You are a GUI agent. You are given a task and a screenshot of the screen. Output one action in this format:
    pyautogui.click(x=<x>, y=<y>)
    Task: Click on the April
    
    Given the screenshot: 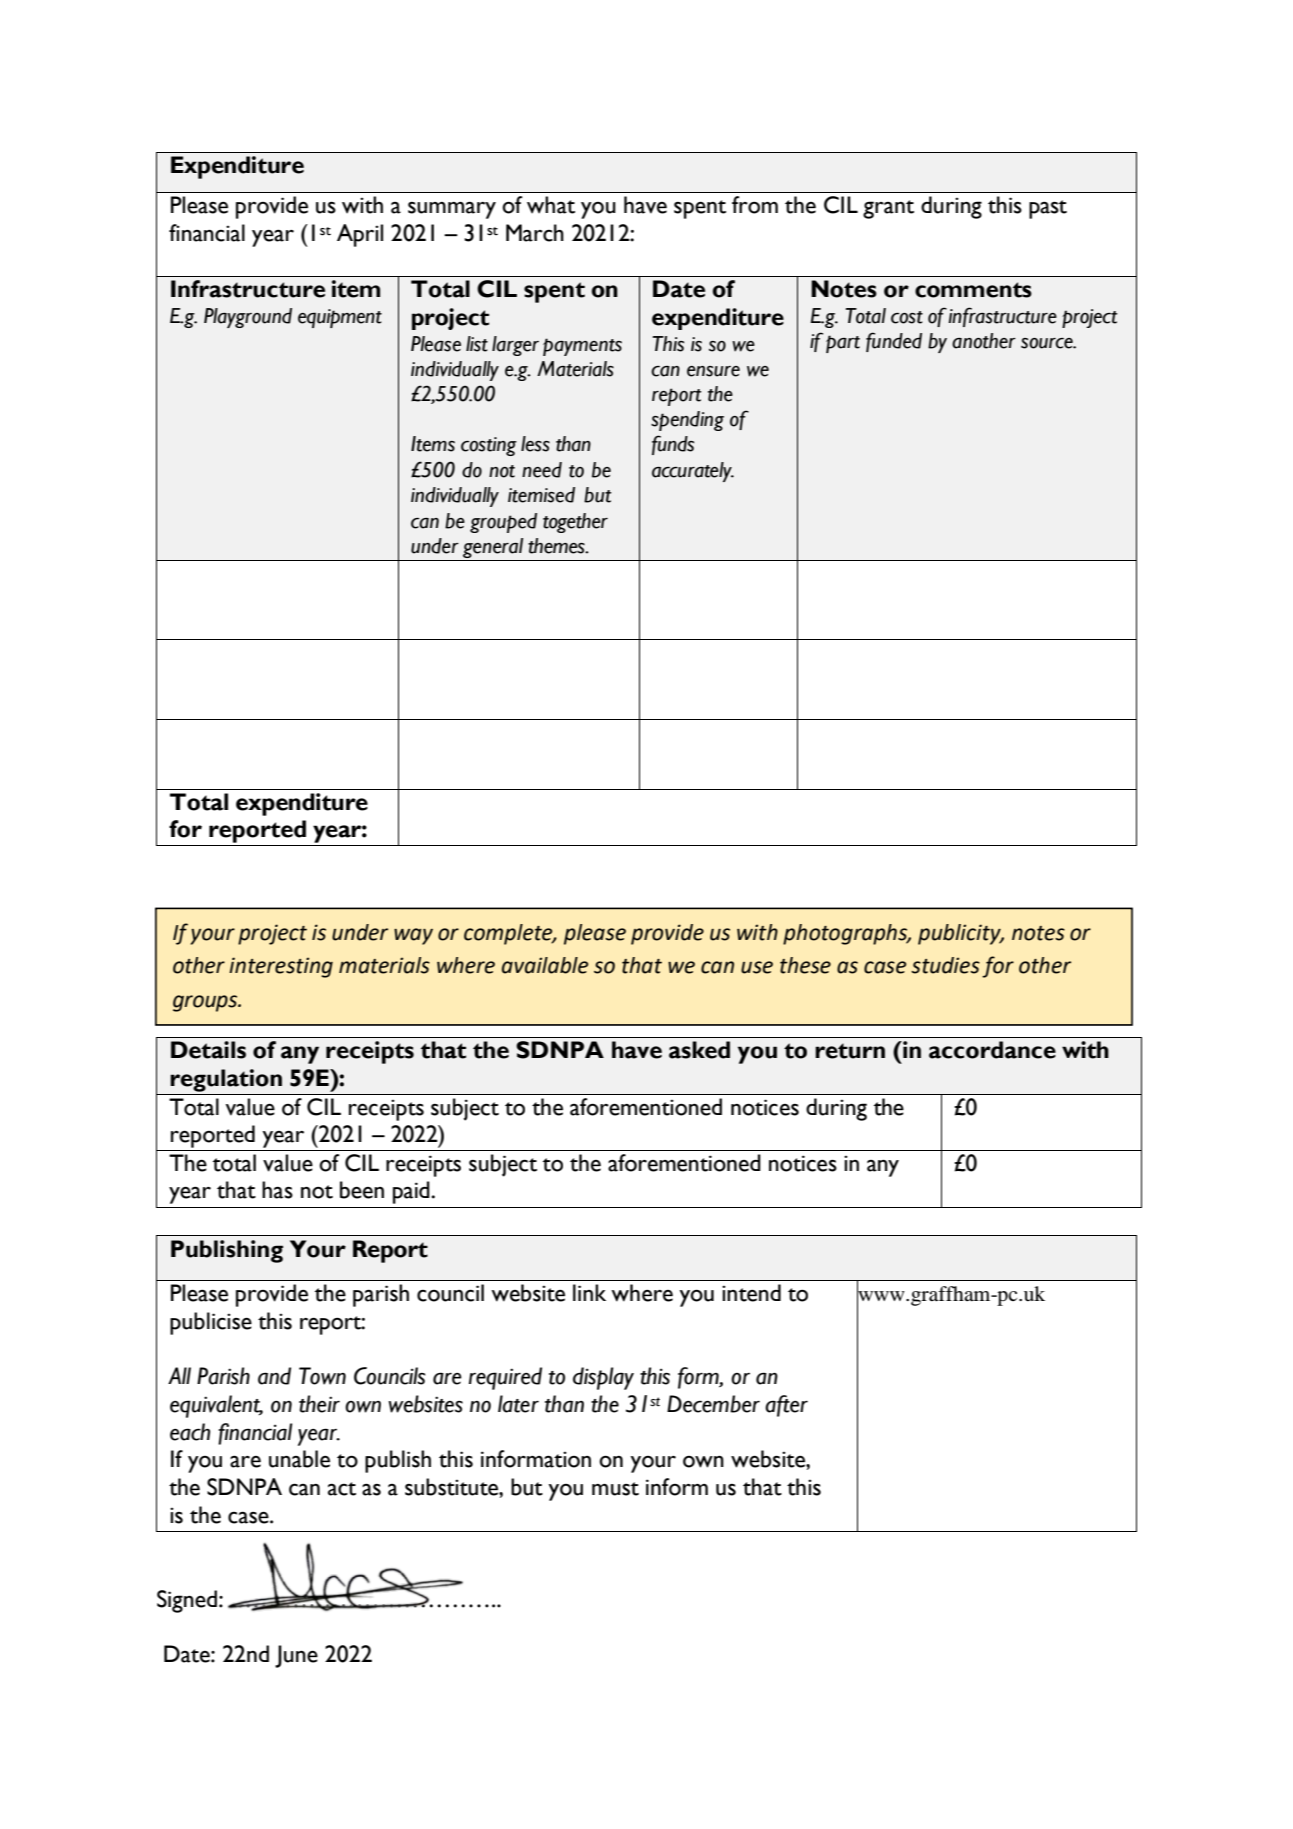 What is the action you would take?
    pyautogui.click(x=360, y=235)
